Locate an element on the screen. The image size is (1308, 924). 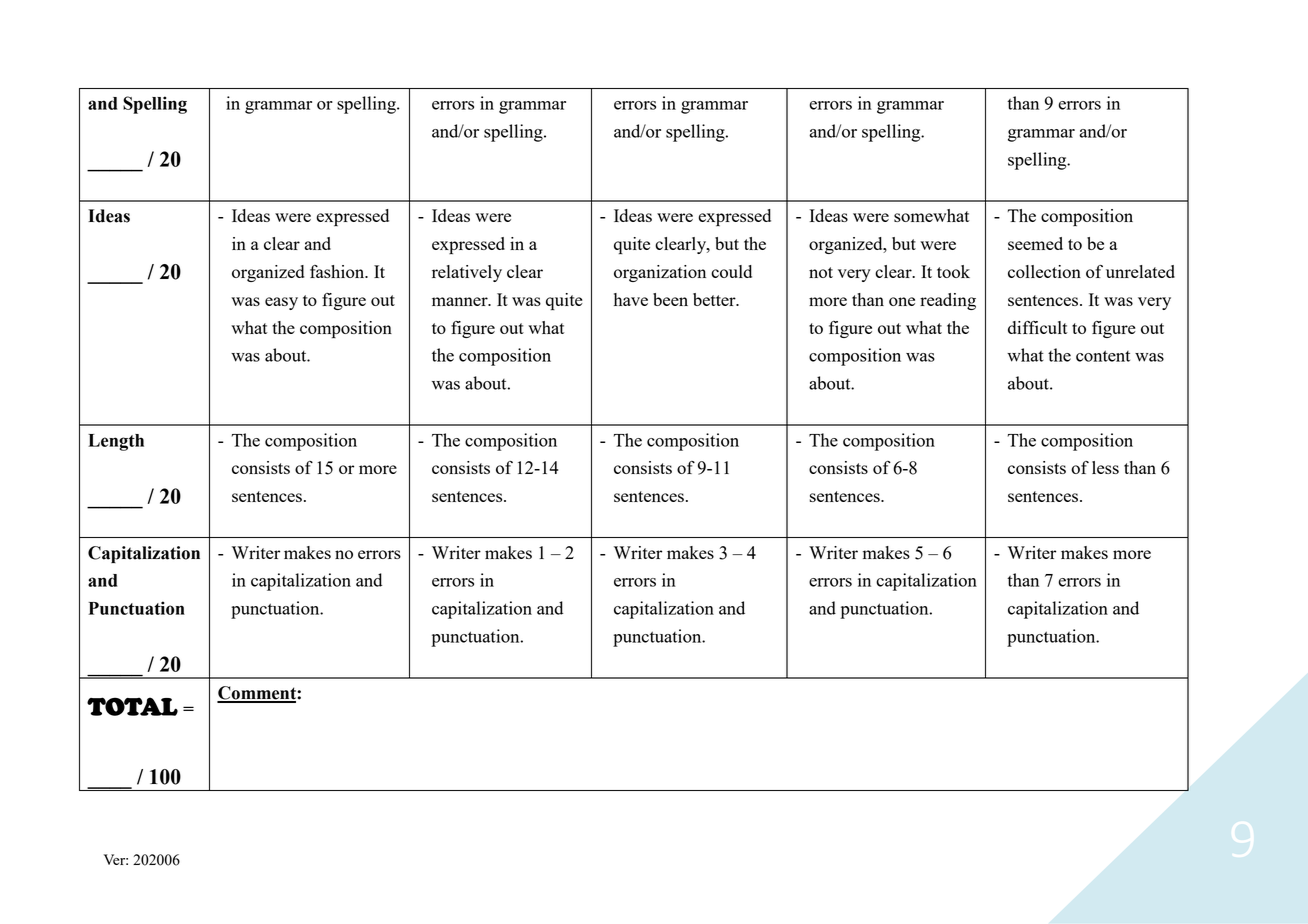
have is located at coordinates (631, 299).
